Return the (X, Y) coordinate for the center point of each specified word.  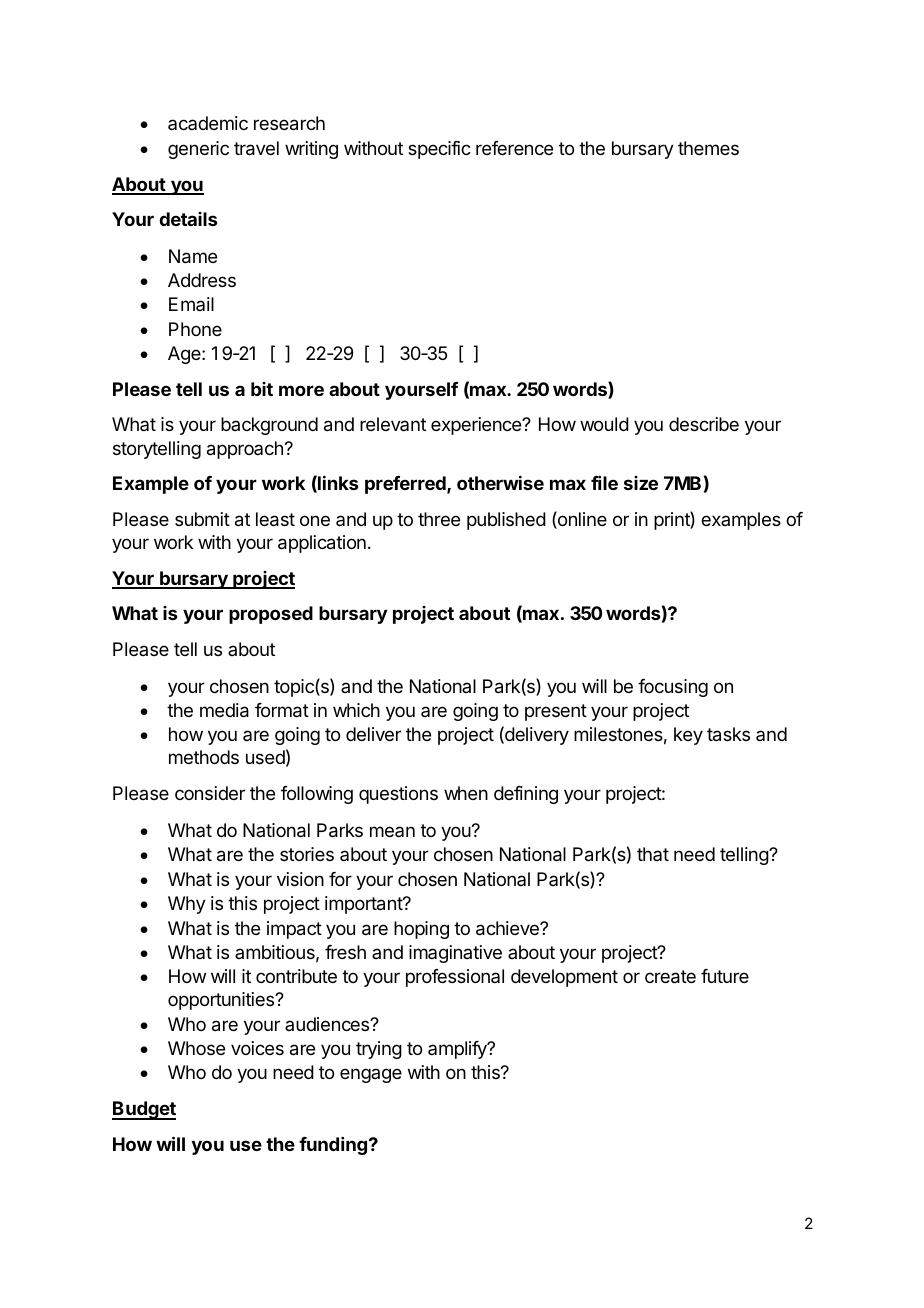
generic (198, 150)
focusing (673, 688)
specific (439, 150)
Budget (144, 1110)
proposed (271, 615)
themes (708, 148)
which (356, 710)
